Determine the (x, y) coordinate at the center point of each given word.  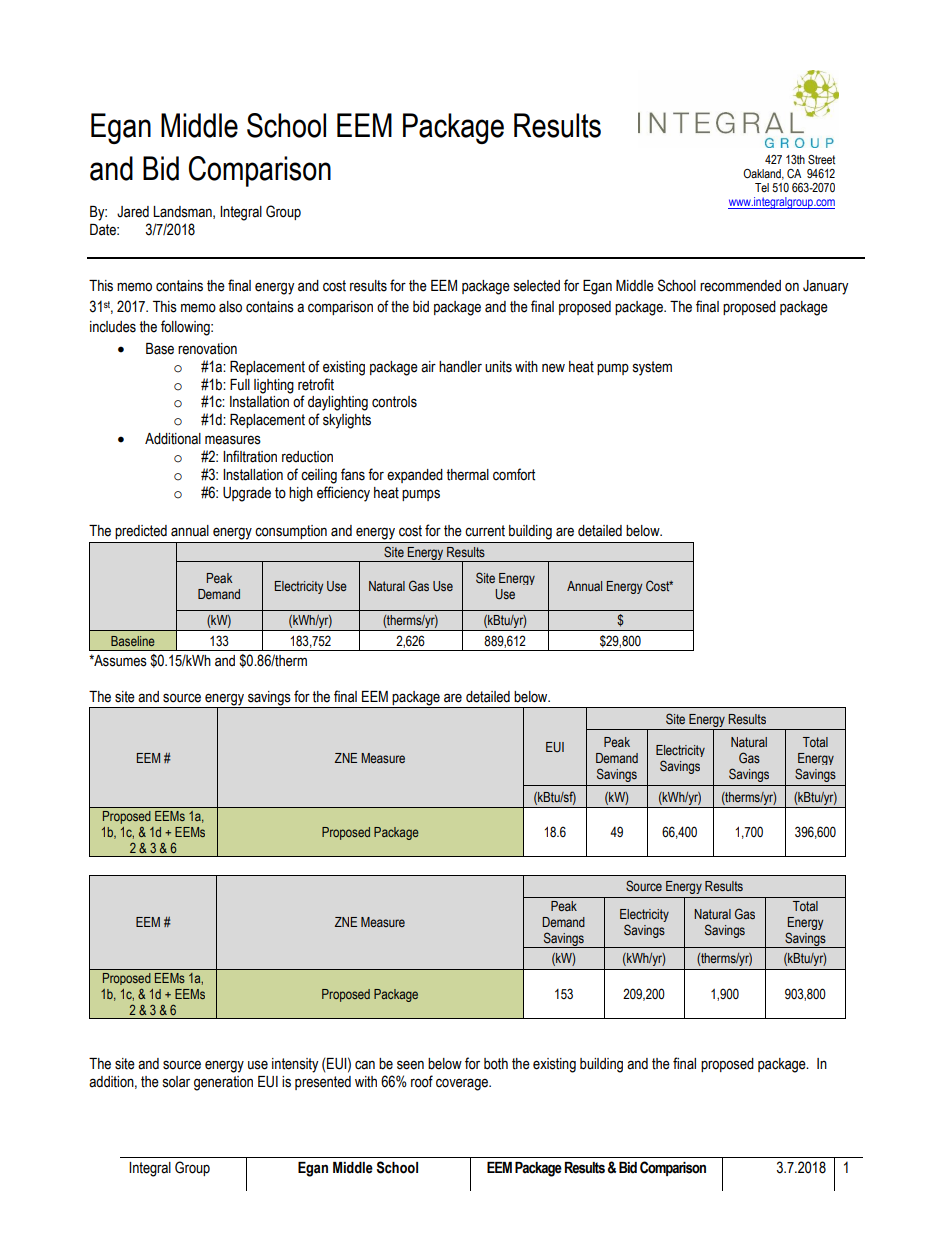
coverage (463, 1084)
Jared (133, 212)
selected (537, 286)
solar (176, 1082)
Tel (762, 187)
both (496, 1064)
